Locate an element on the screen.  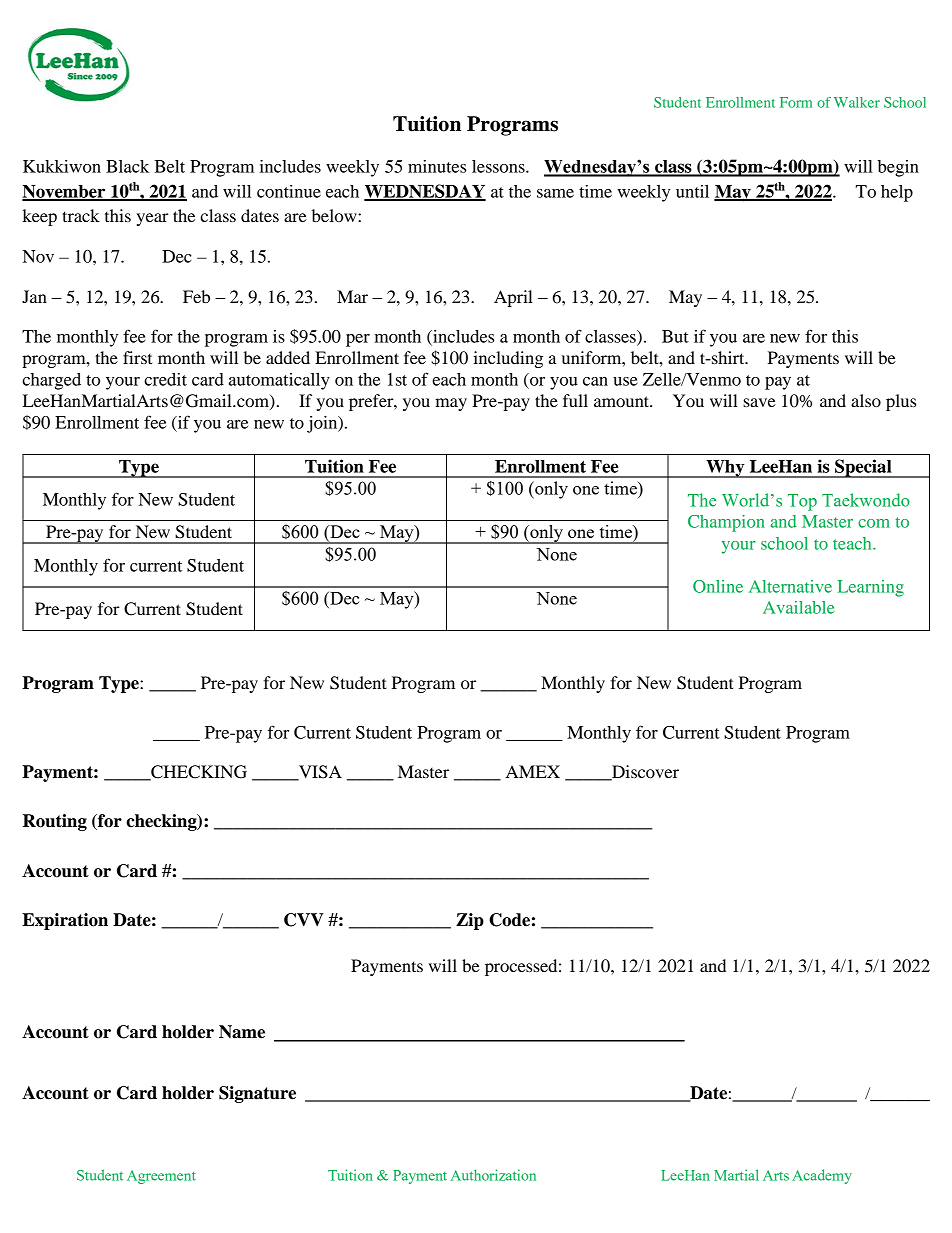
Routing is located at coordinates (55, 822).
